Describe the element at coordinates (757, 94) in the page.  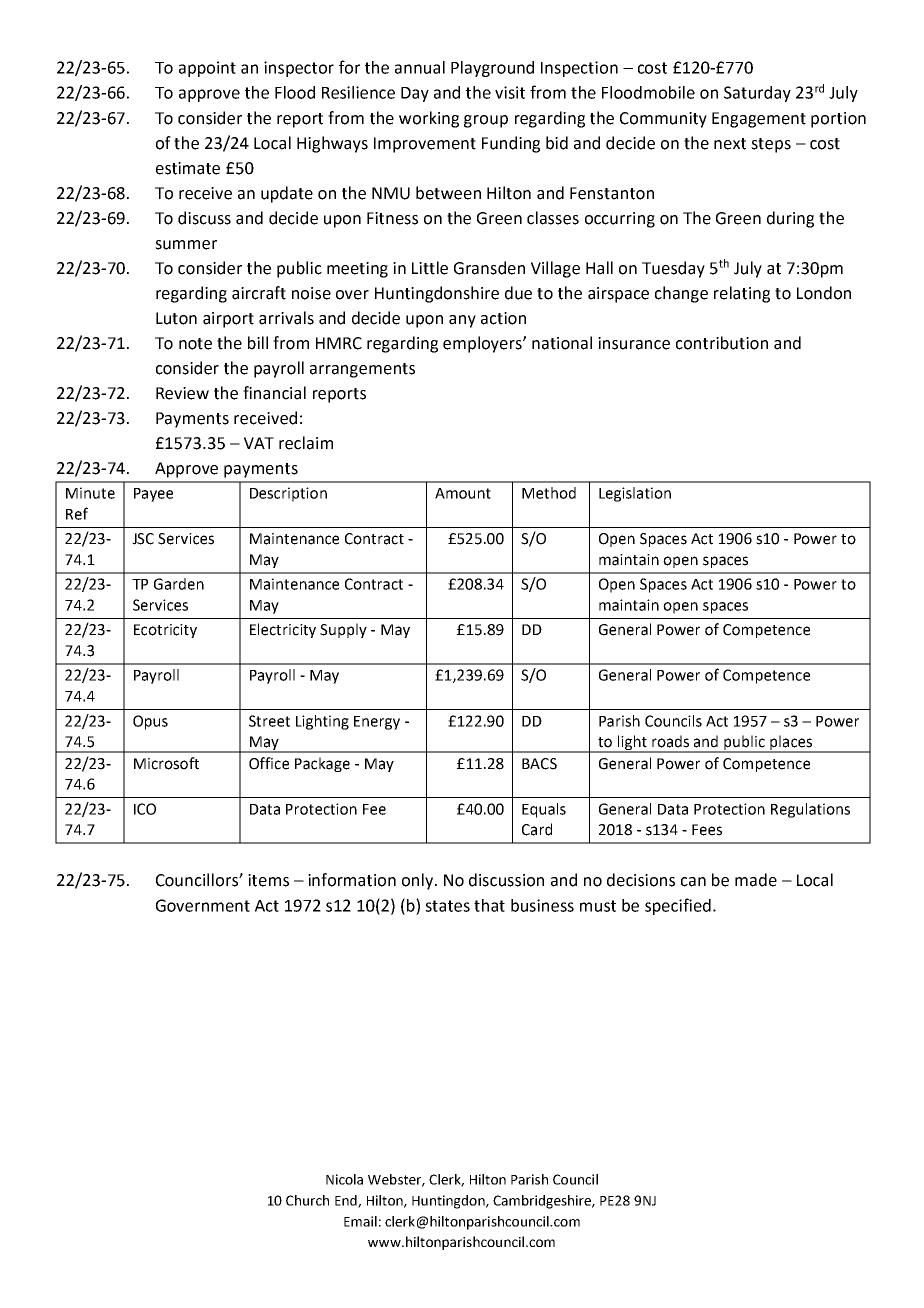
I see `Saturday` at that location.
